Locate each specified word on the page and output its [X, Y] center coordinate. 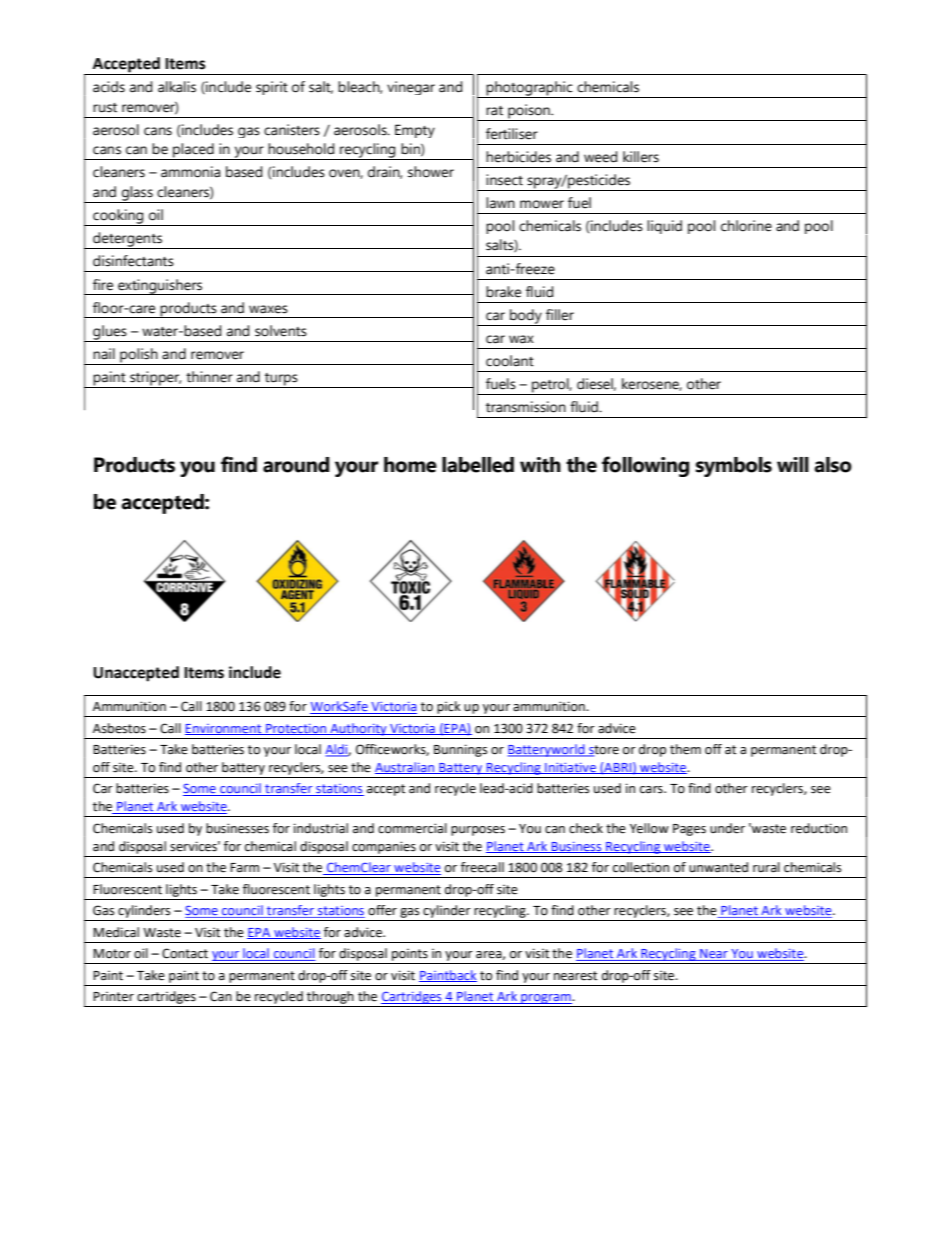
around [296, 465]
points [410, 955]
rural [766, 867]
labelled [478, 465]
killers [641, 157]
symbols [734, 467]
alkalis [177, 87]
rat [494, 111]
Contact [185, 953]
